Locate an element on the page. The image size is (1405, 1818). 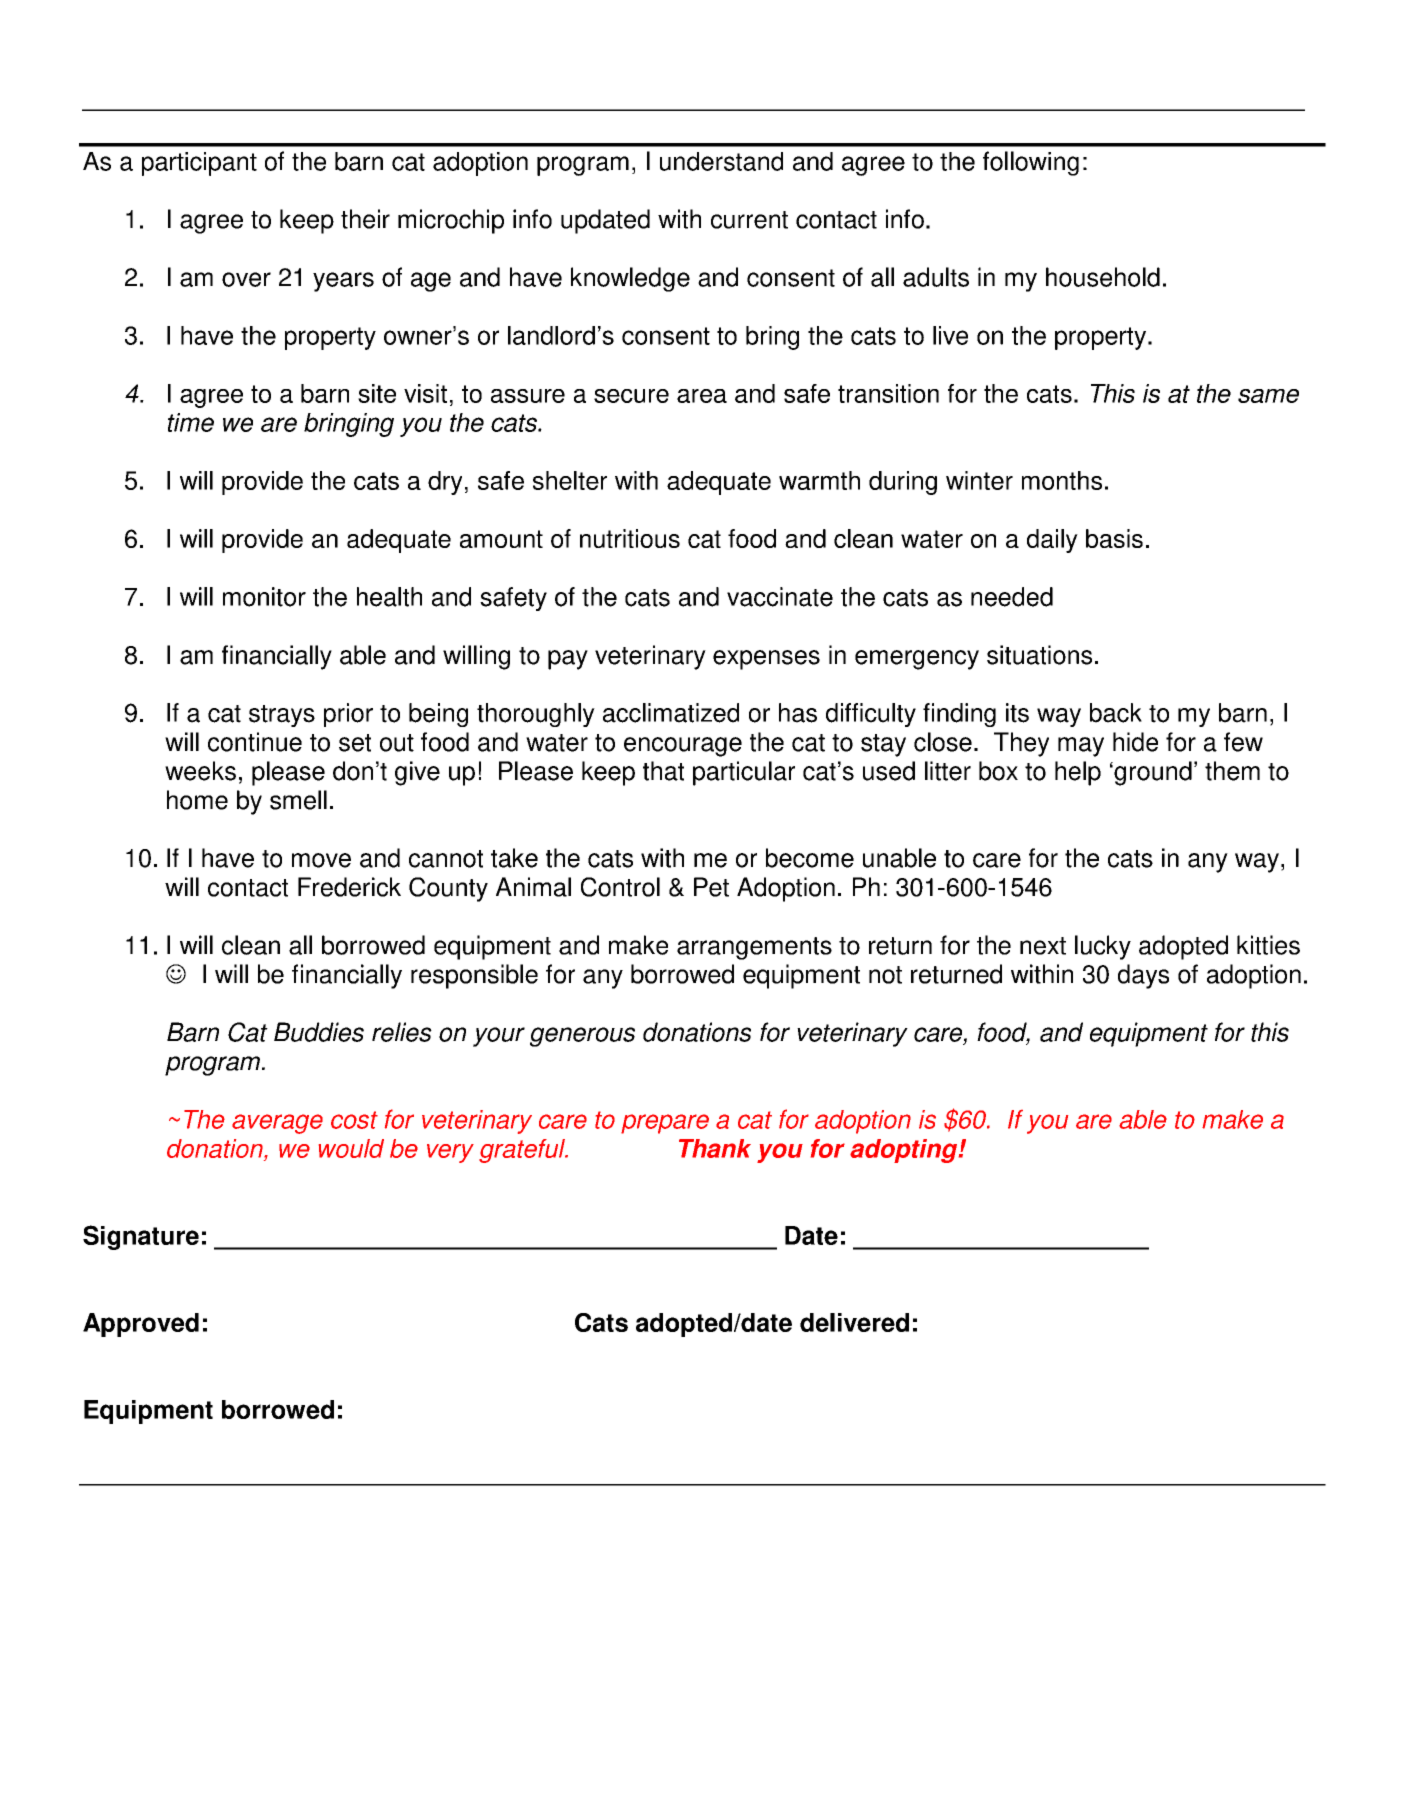
basis is located at coordinates (1114, 538).
